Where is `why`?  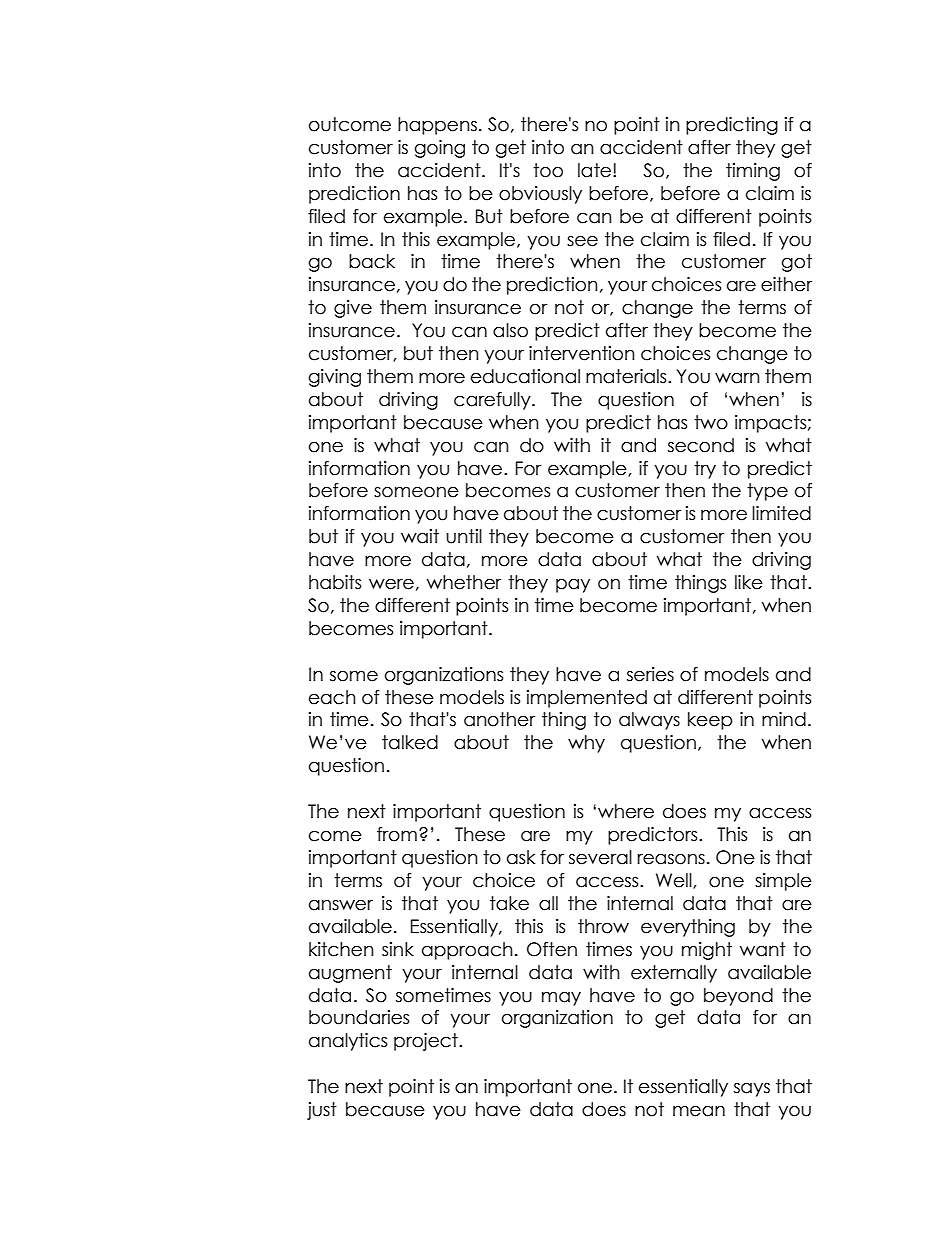
why is located at coordinates (586, 744).
